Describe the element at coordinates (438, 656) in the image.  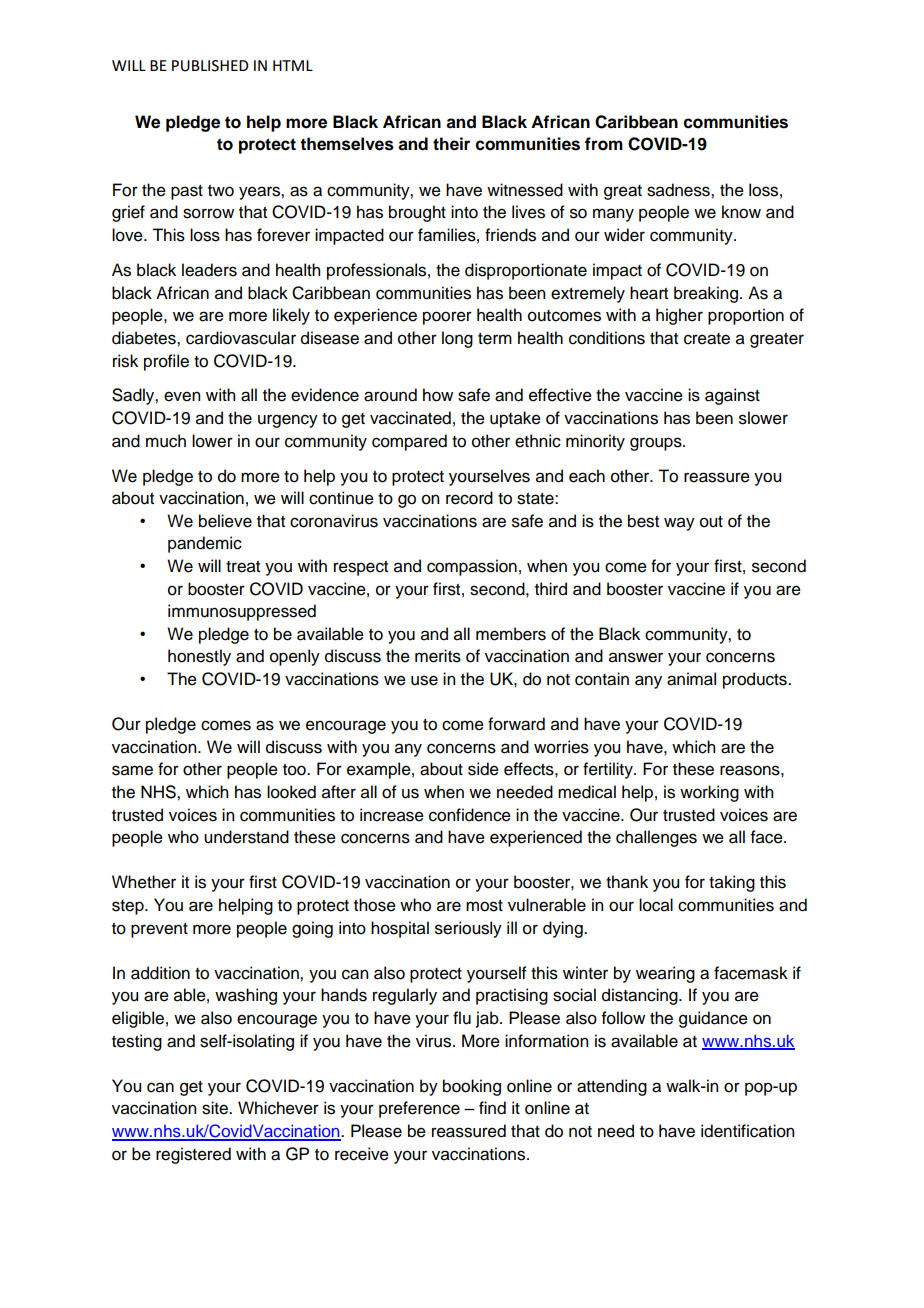
I see `merits` at that location.
